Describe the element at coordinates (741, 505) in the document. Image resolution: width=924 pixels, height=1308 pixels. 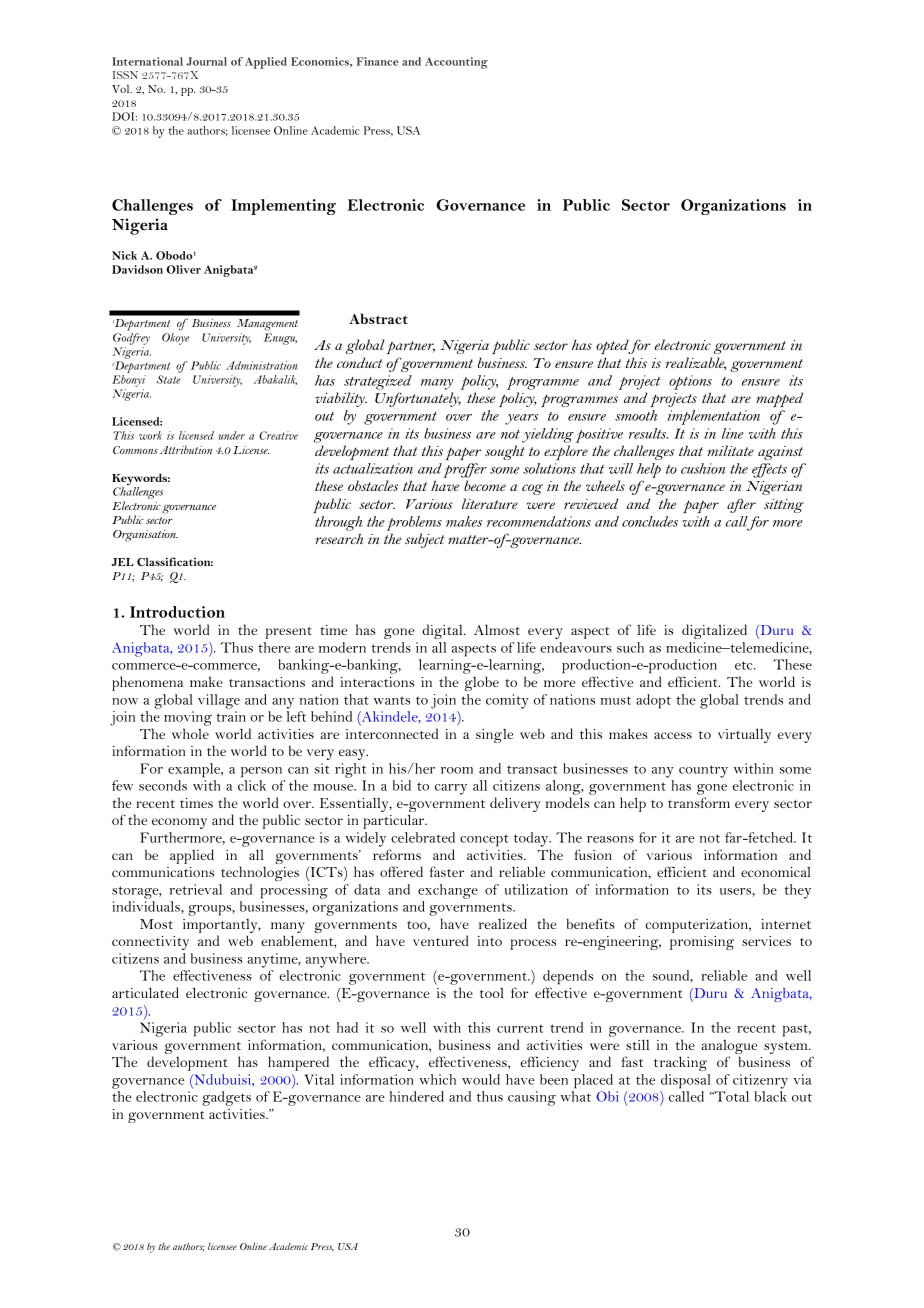
I see `after` at that location.
